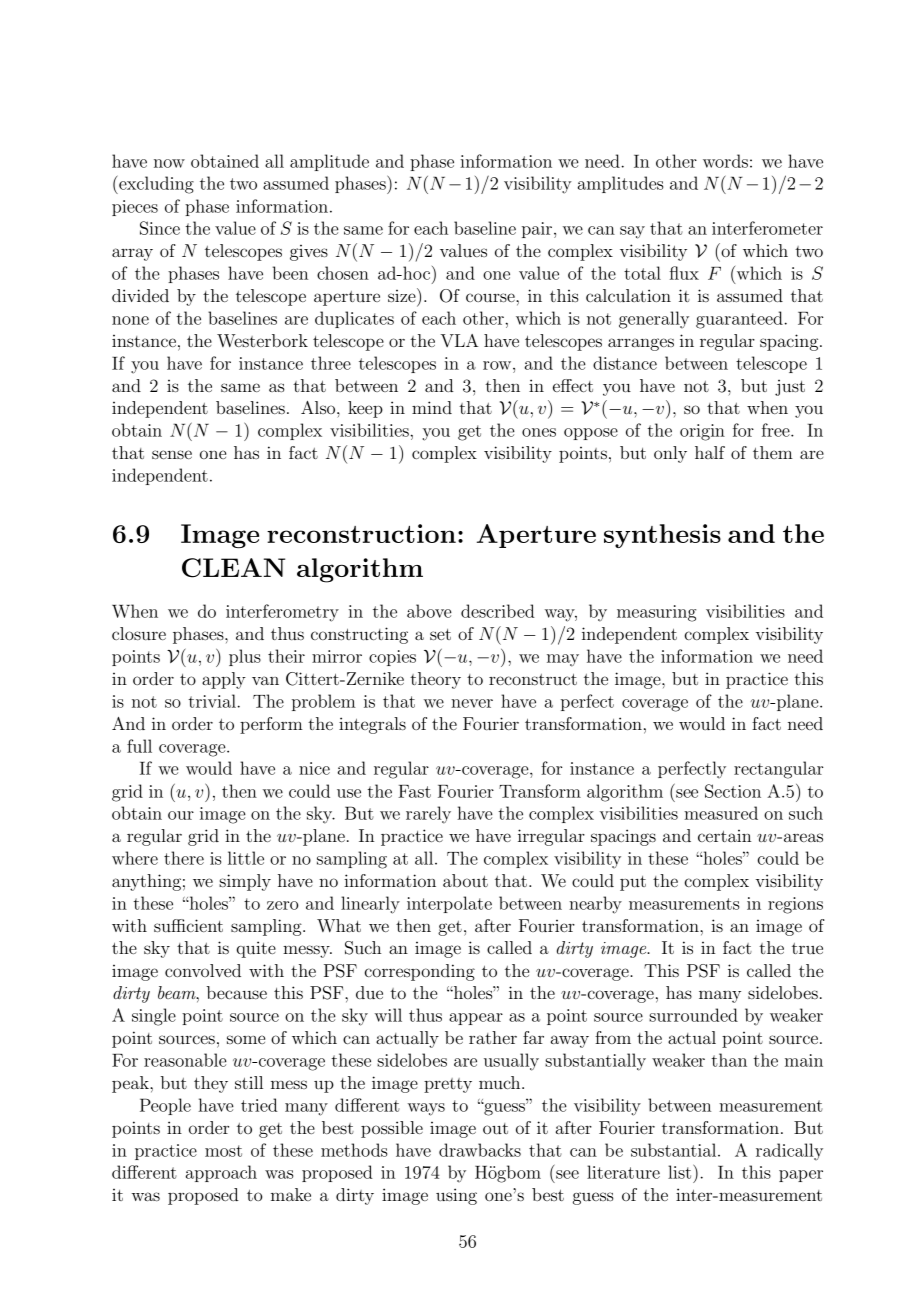 The height and width of the document is (1308, 924). What do you see at coordinates (498, 611) in the document?
I see `described` at bounding box center [498, 611].
